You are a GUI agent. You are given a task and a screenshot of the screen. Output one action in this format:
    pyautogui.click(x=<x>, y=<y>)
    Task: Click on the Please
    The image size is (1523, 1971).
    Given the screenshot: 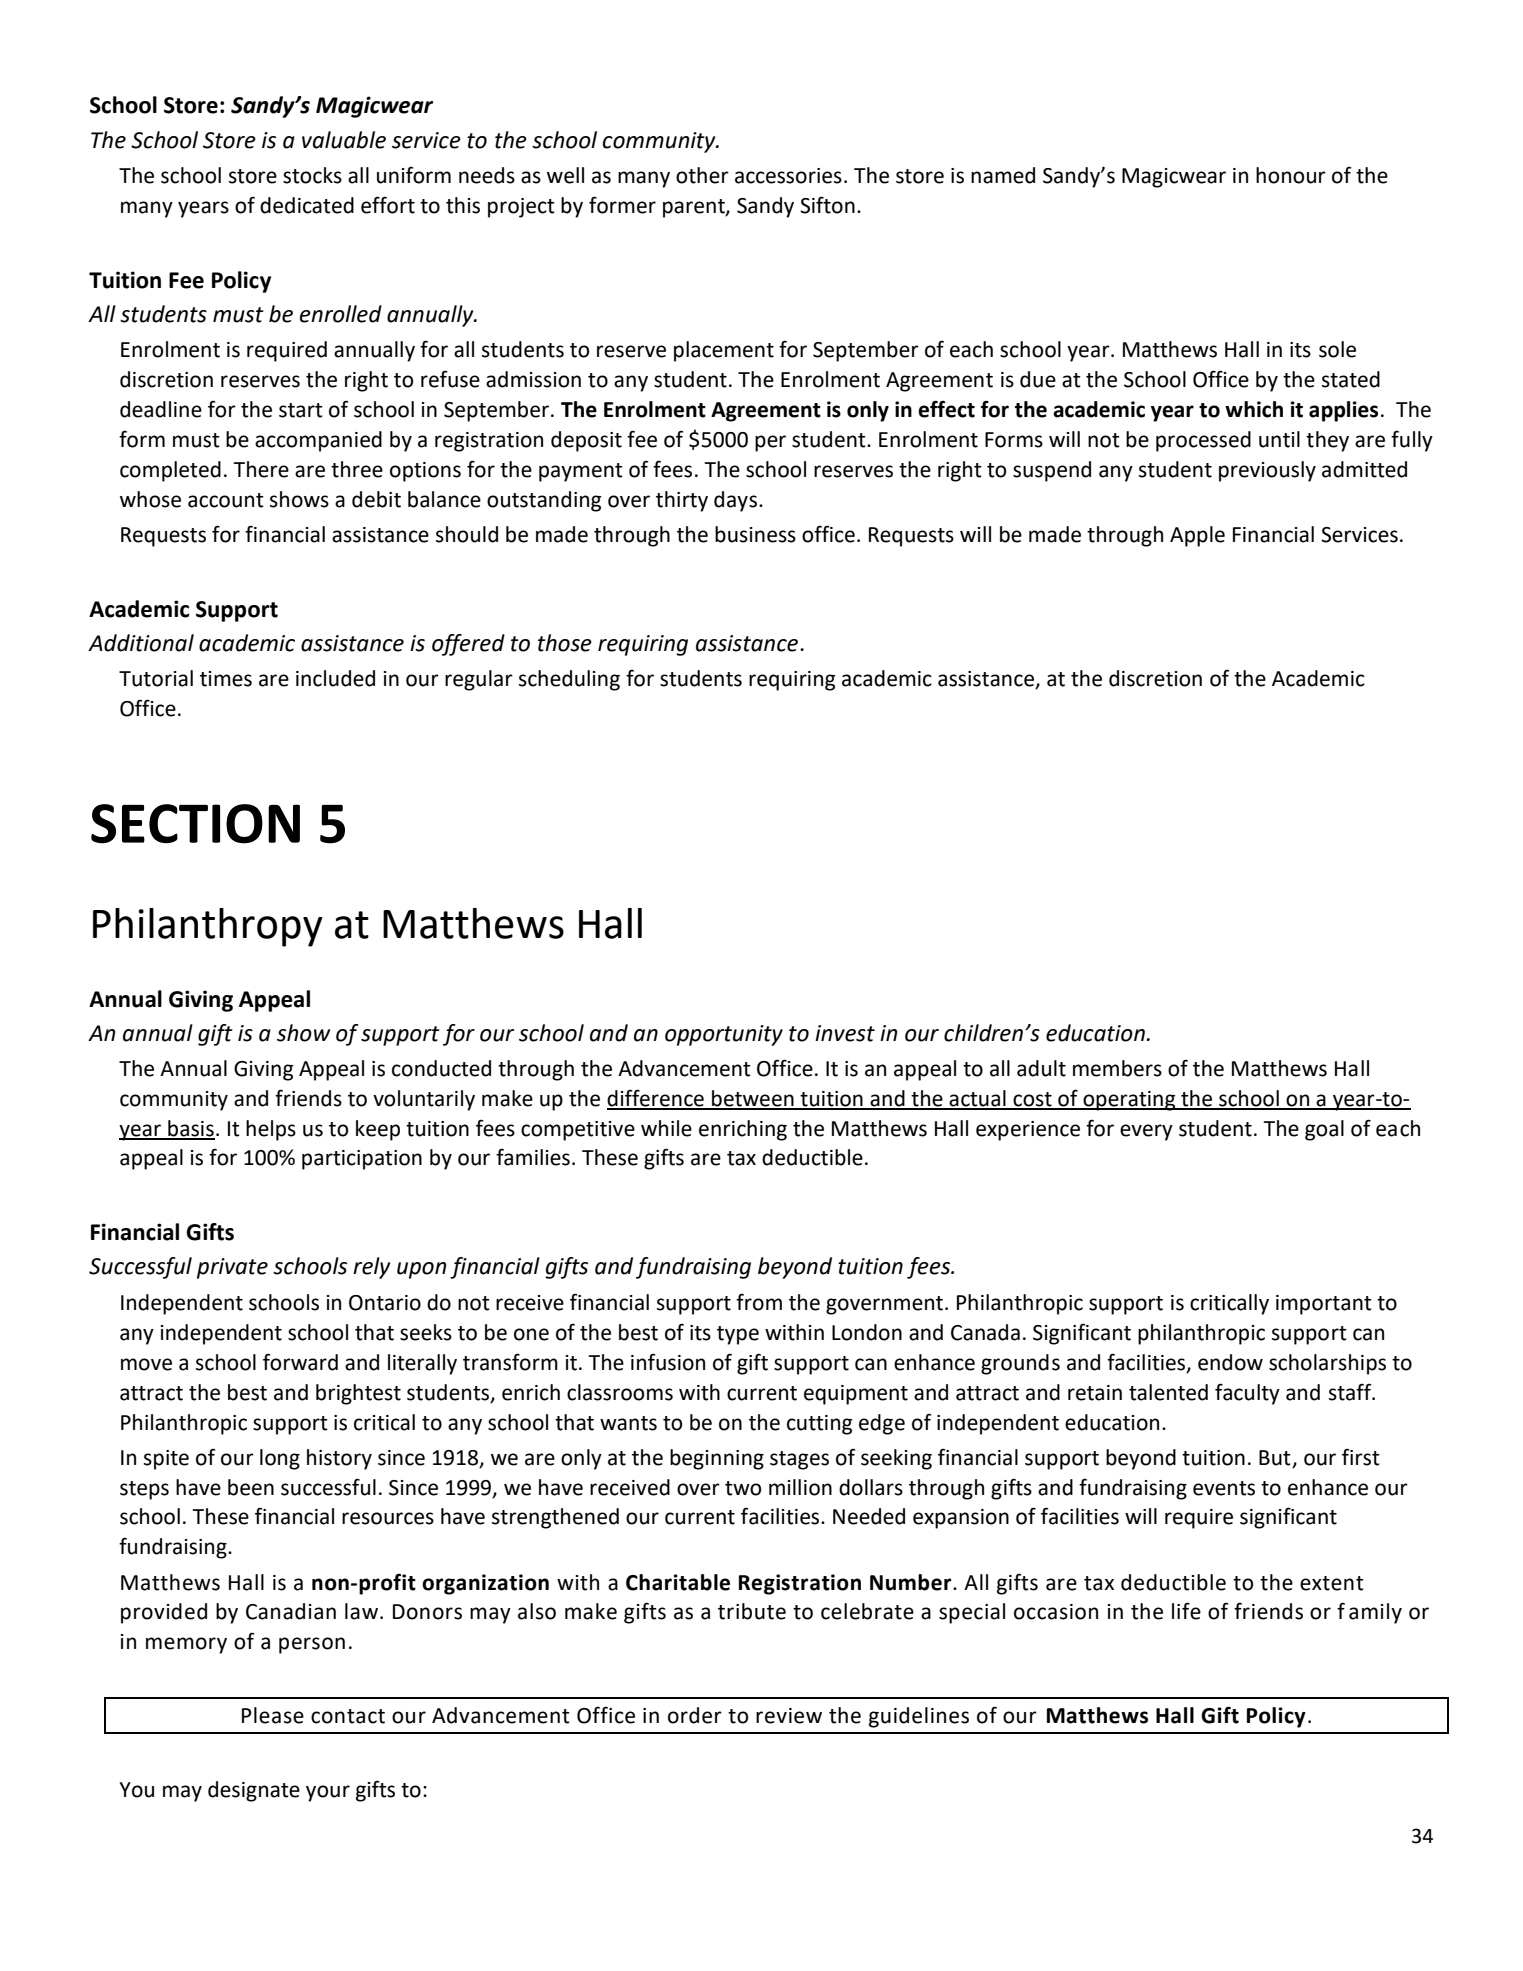 What is the action you would take?
    pyautogui.click(x=273, y=1715)
